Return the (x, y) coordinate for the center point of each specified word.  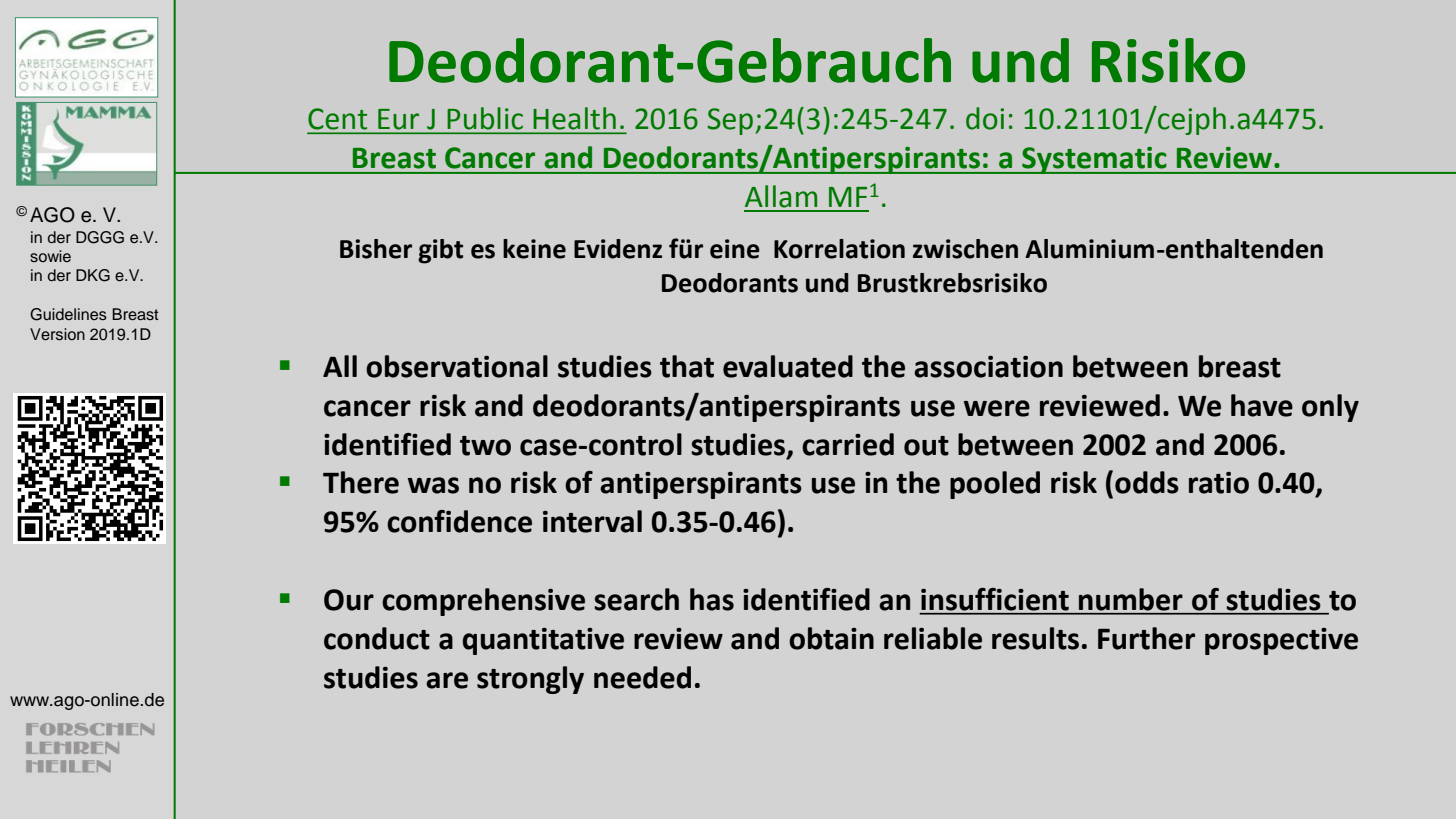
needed (642, 677)
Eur (398, 119)
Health (575, 118)
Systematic (1094, 160)
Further (1146, 638)
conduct (377, 638)
